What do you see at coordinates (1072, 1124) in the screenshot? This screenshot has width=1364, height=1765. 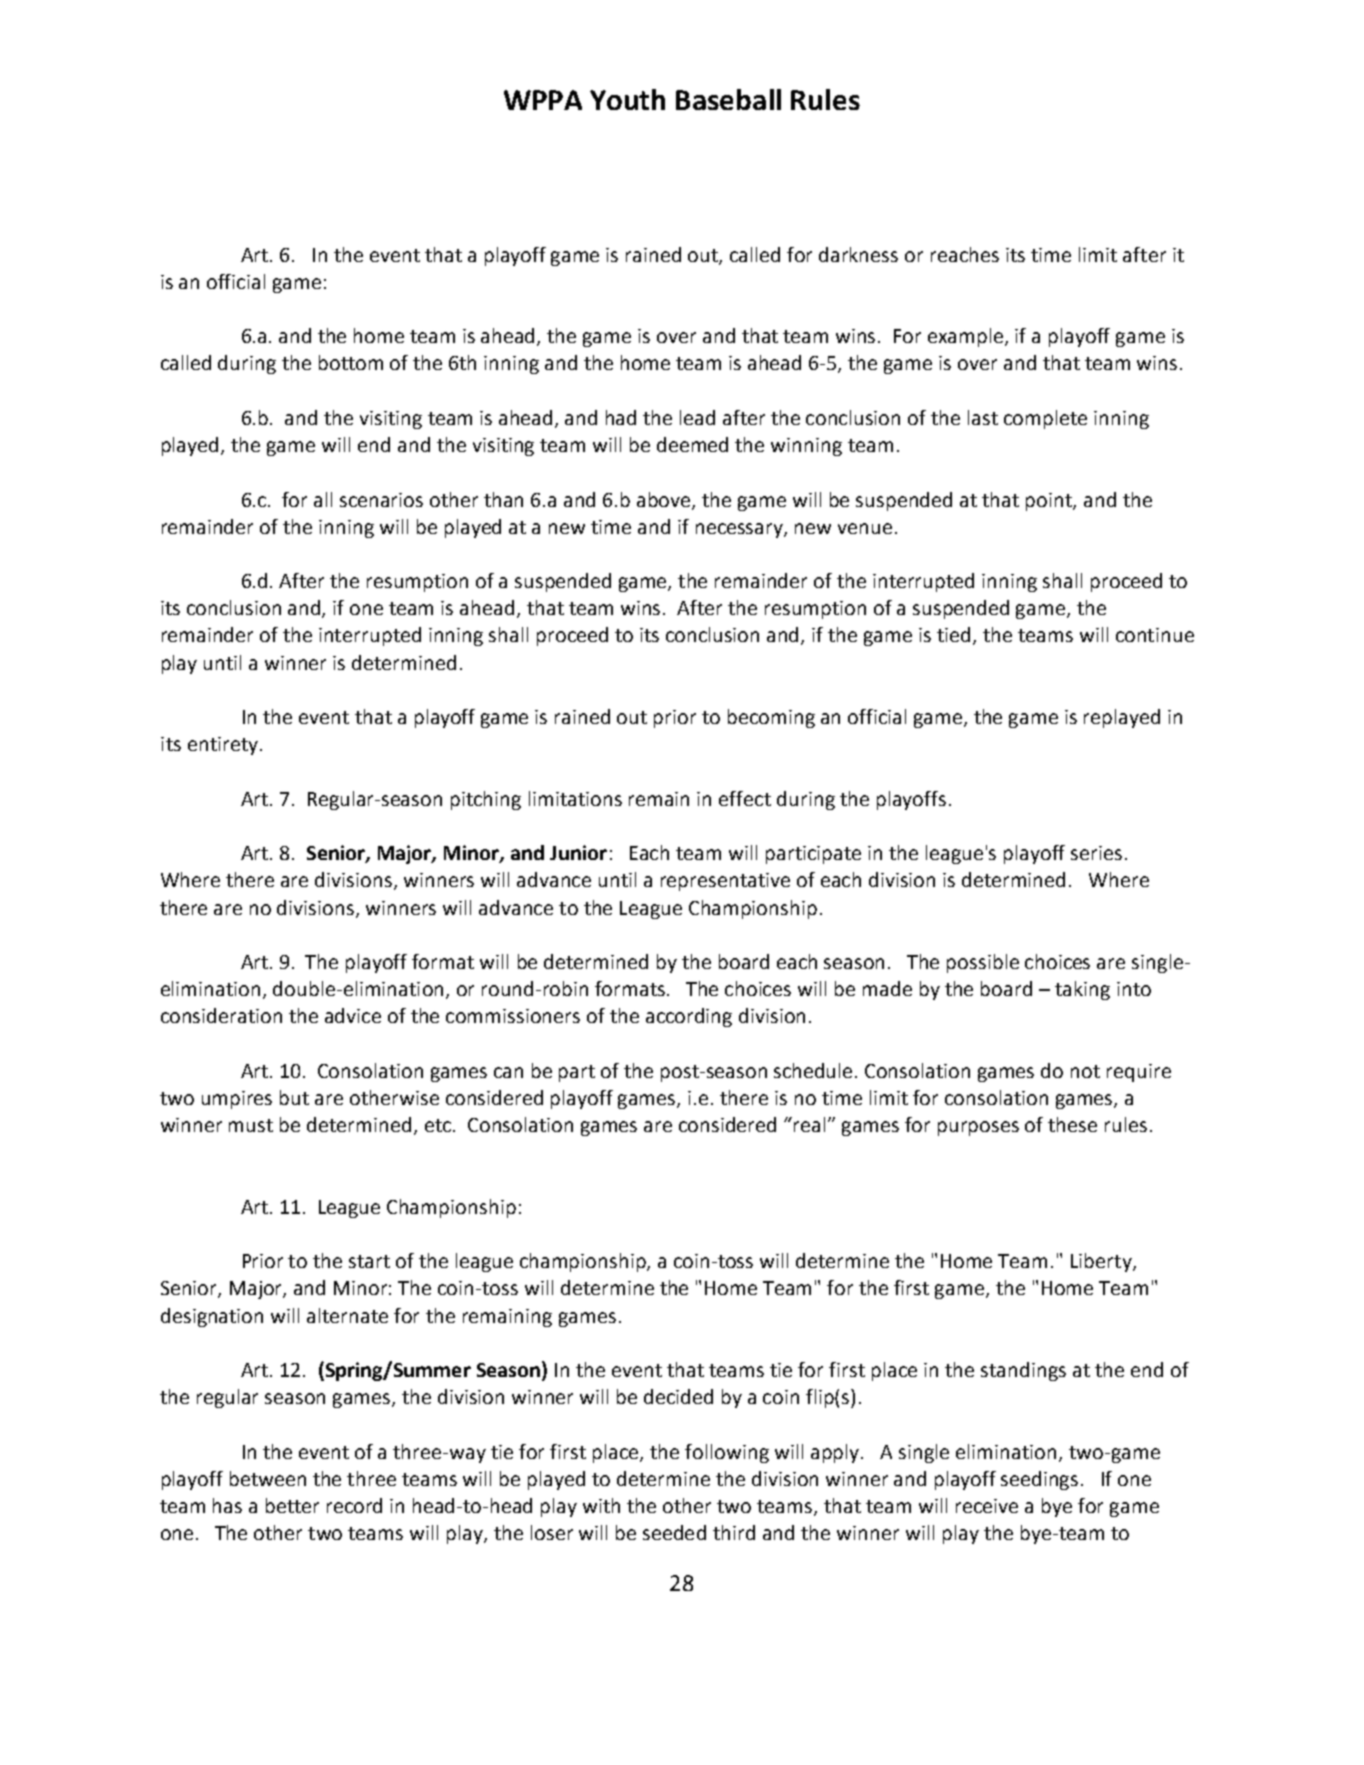 I see `these` at bounding box center [1072, 1124].
